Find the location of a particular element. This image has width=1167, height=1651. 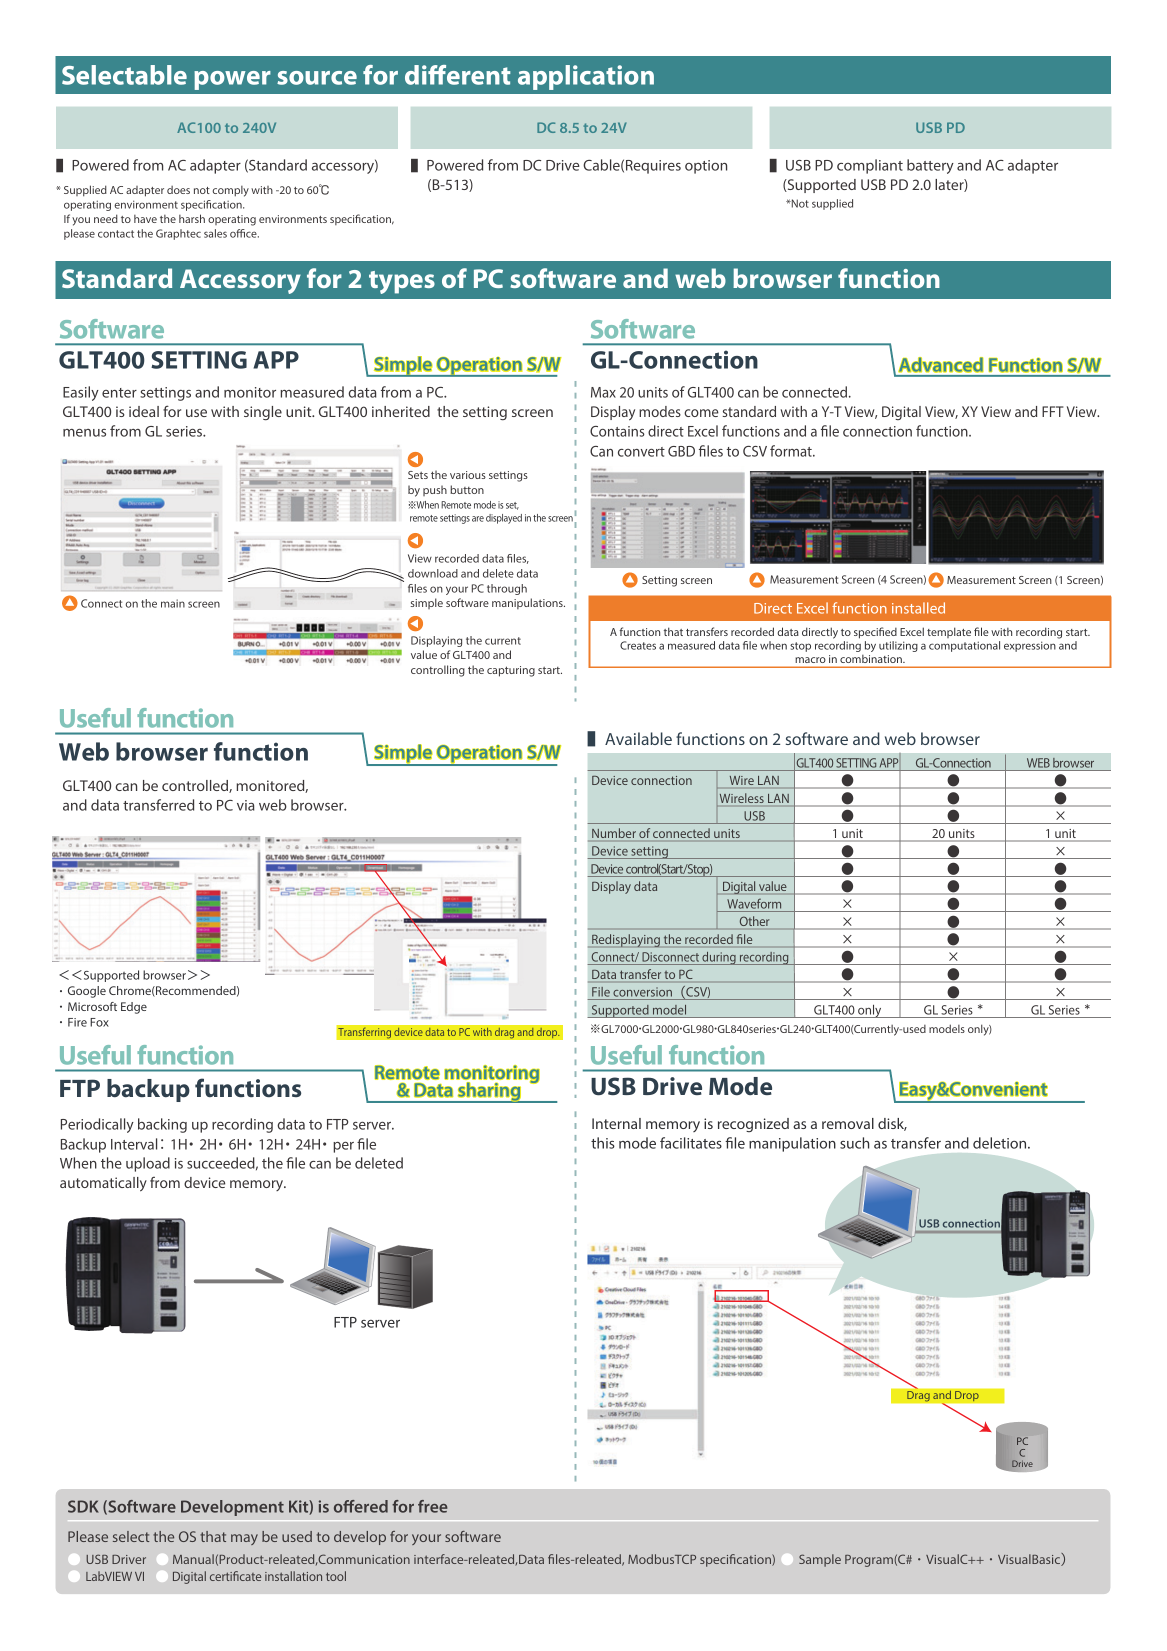

does is located at coordinates (178, 190).
